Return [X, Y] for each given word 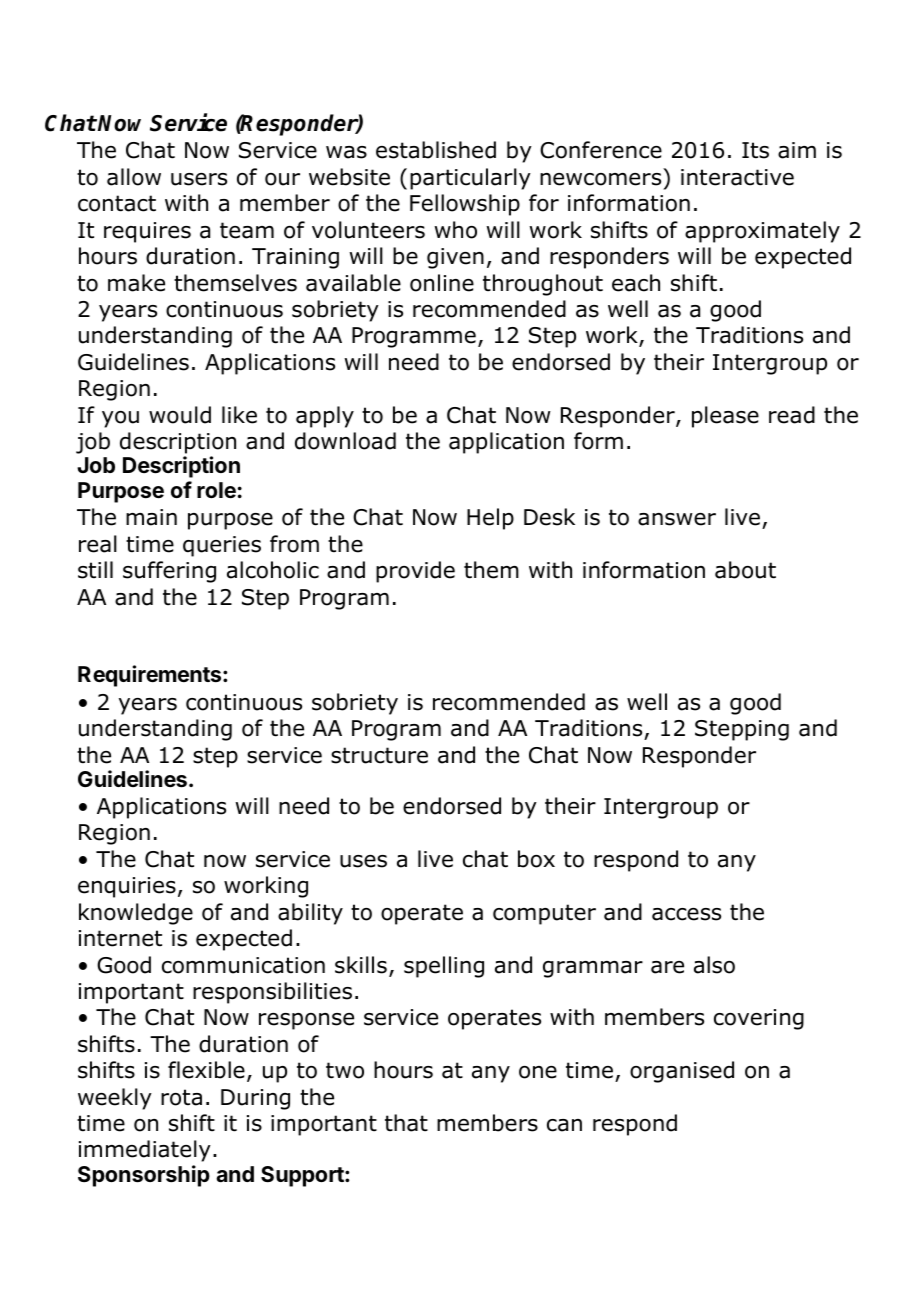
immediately [145, 1151]
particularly [470, 179]
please [725, 417]
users [199, 179]
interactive [737, 177]
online [442, 283]
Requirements [151, 676]
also [714, 965]
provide [415, 572]
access [686, 914]
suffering [169, 572]
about [745, 570]
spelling [444, 967]
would [180, 415]
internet [120, 938]
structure [379, 755]
